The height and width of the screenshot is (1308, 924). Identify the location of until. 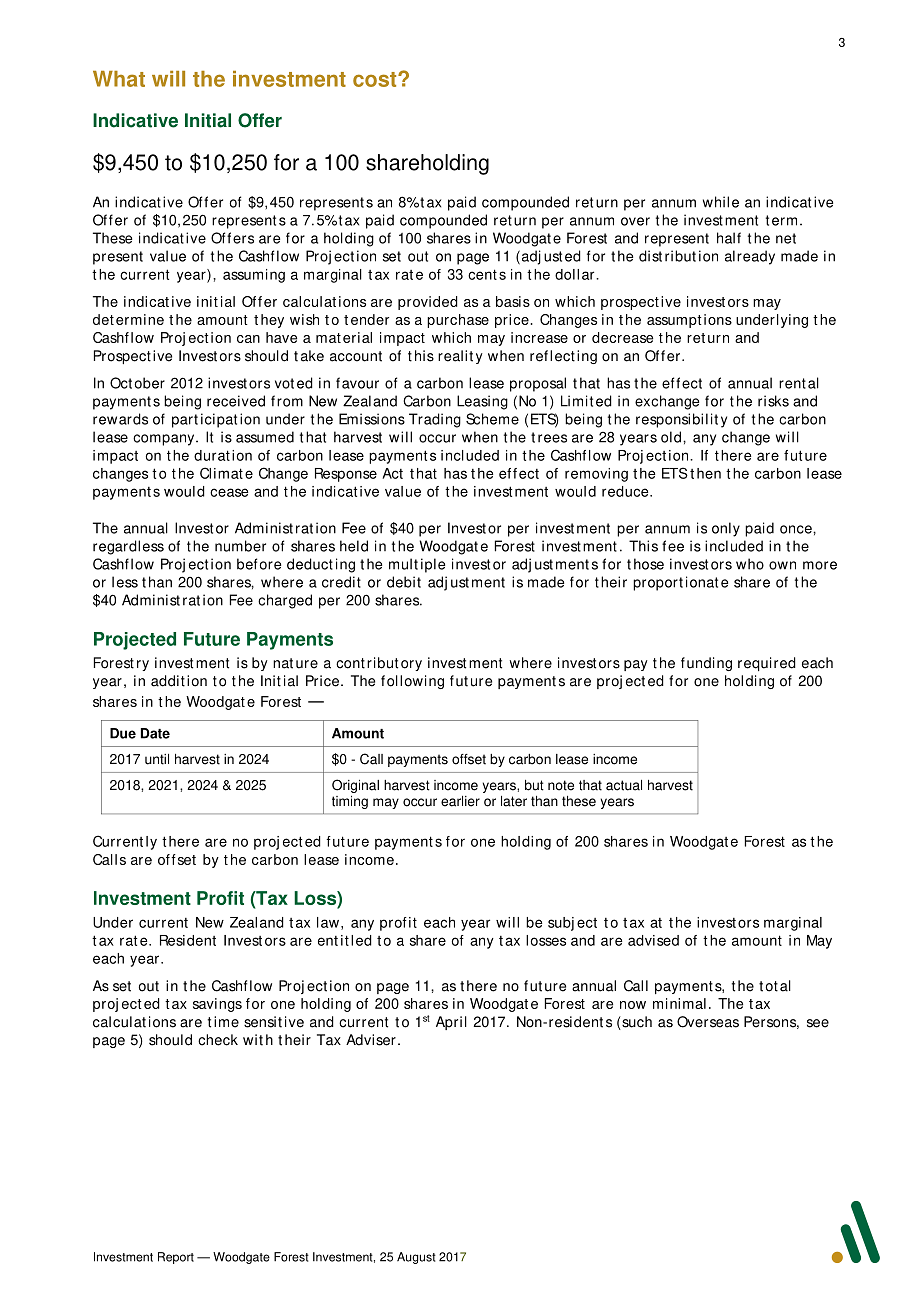
(157, 759).
